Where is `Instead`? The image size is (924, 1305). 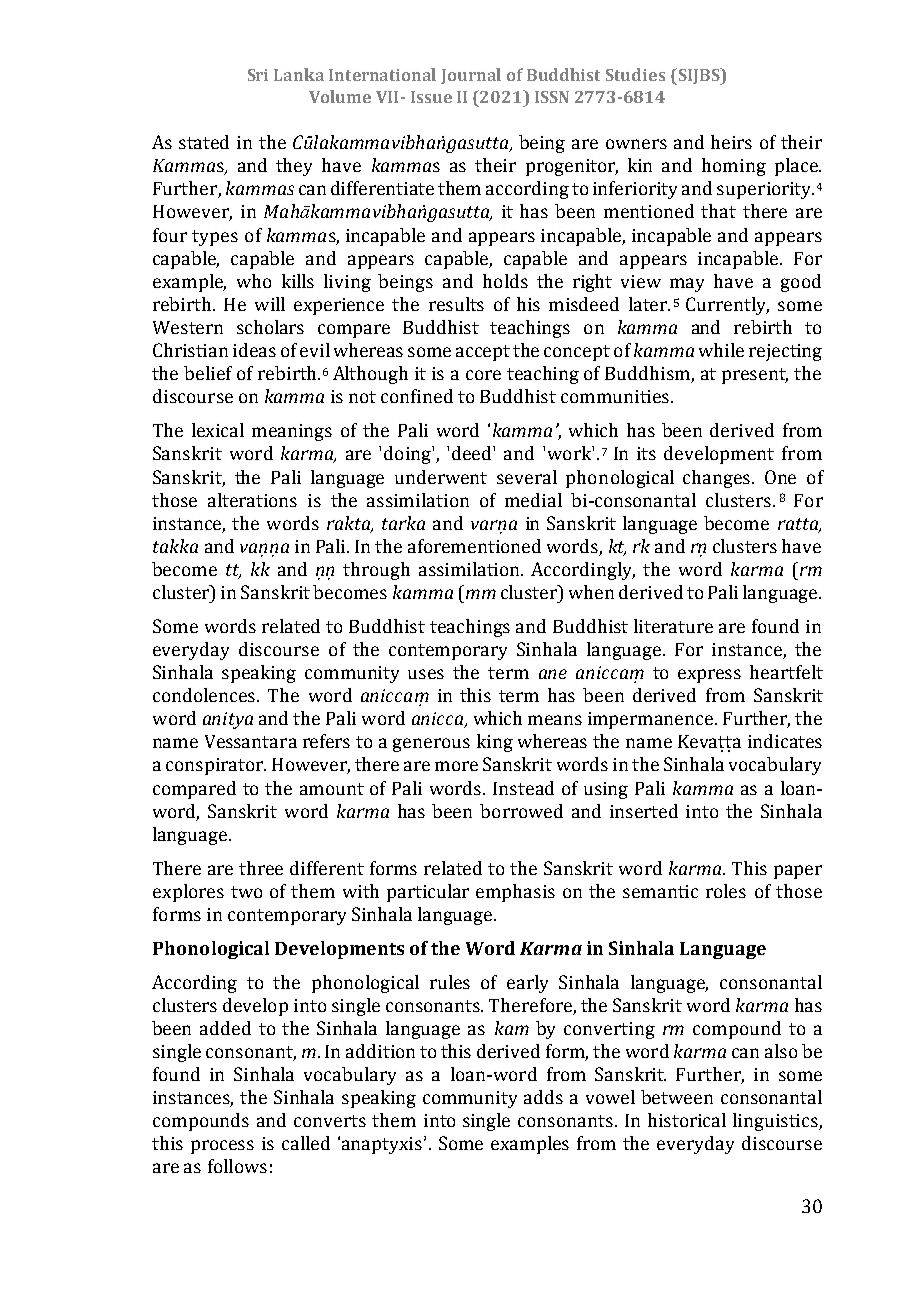 Instead is located at coordinates (523, 788).
